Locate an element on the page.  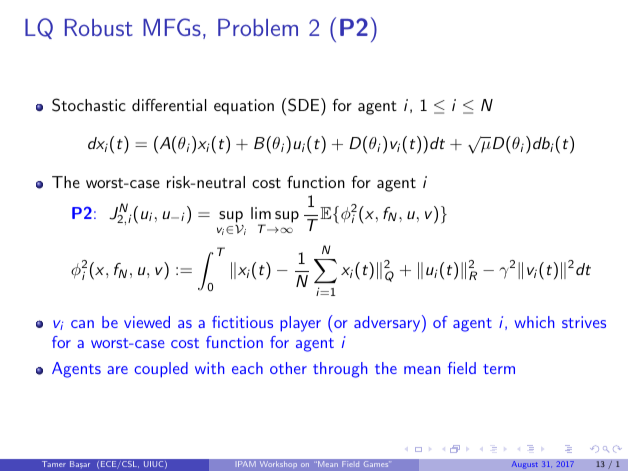
SDE is located at coordinates (303, 105).
